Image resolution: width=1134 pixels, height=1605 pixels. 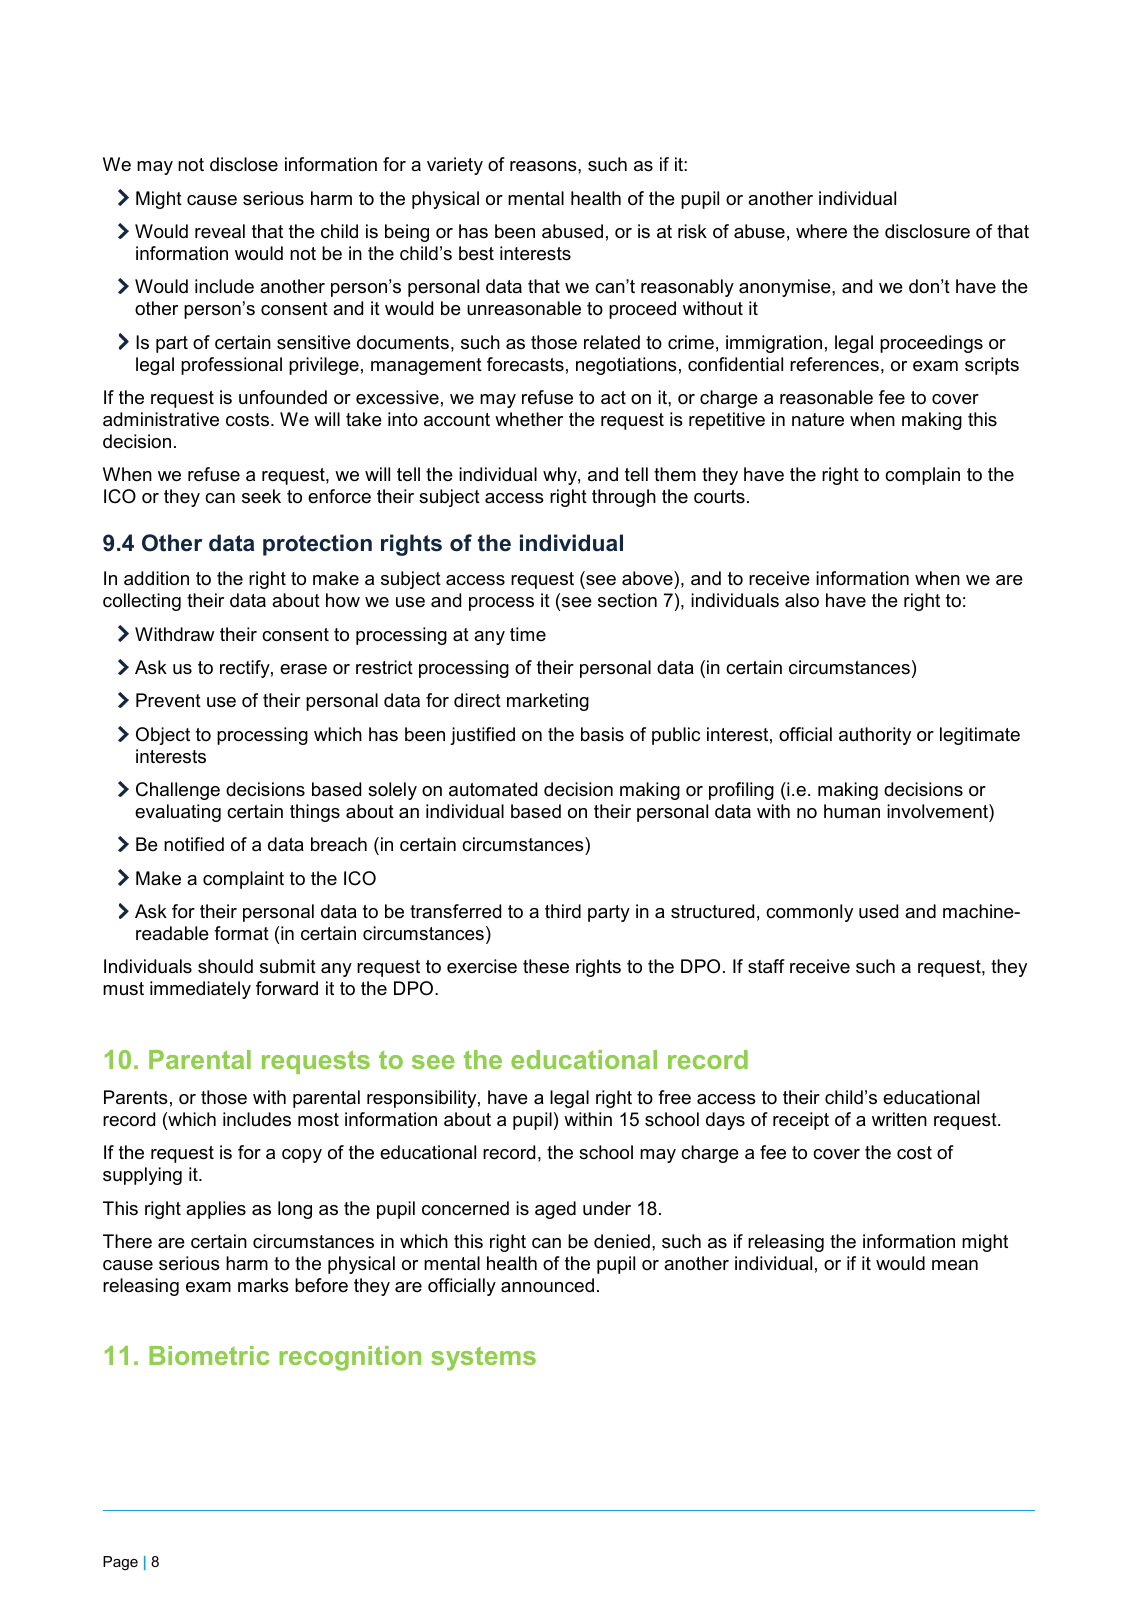 I want to click on mean, so click(x=955, y=1265).
